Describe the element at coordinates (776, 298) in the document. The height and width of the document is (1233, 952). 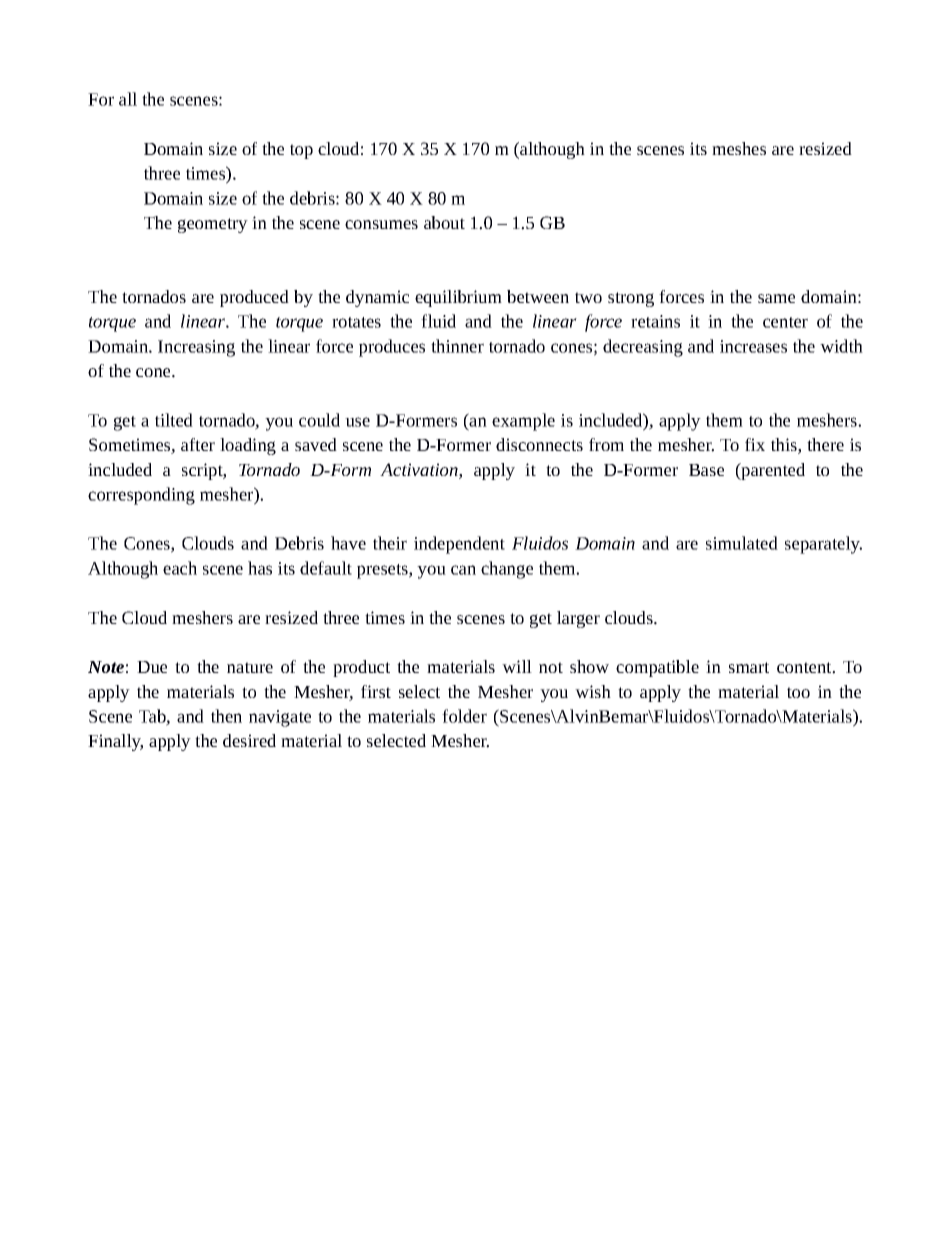
I see `same` at that location.
